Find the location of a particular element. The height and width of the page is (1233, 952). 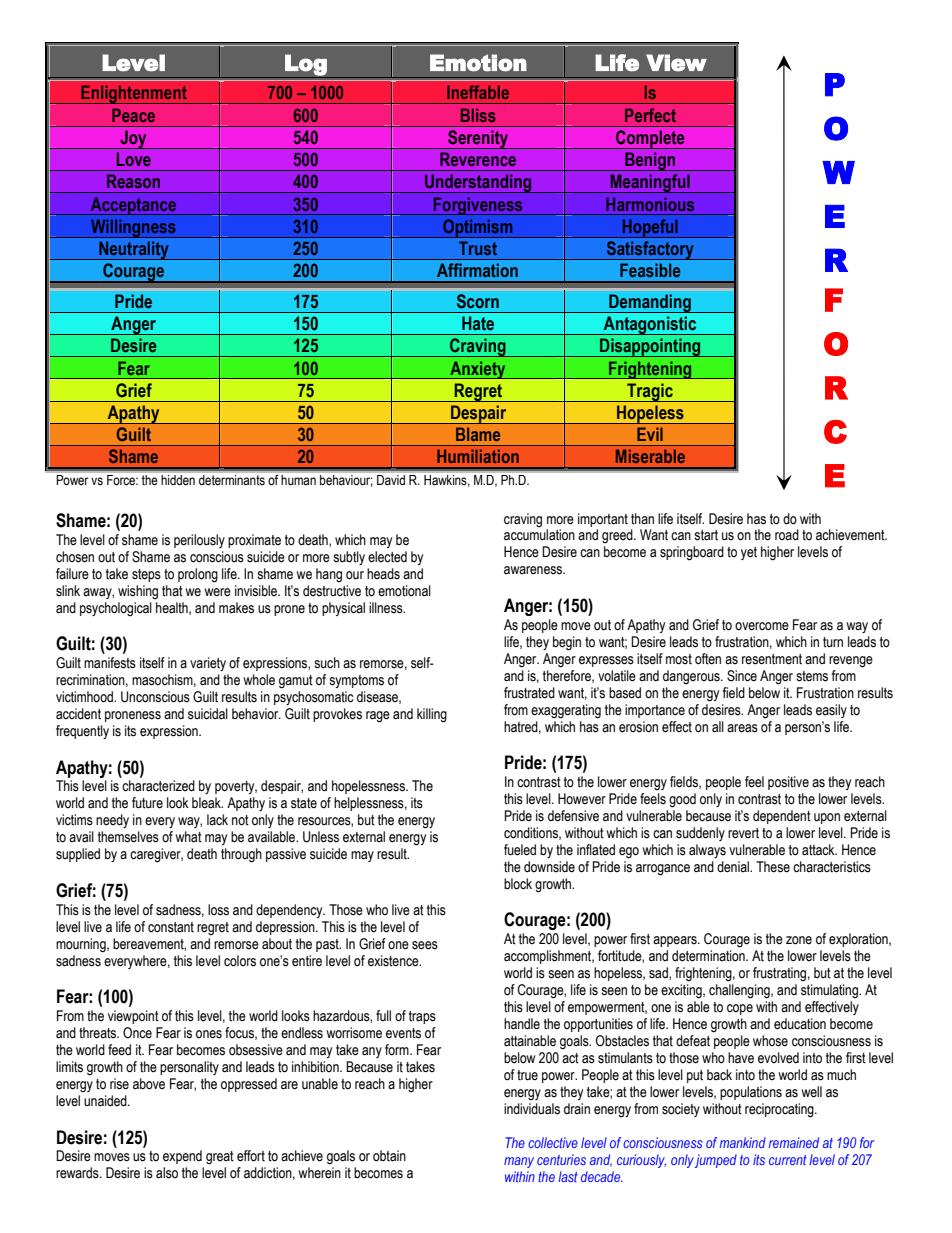

Bliss is located at coordinates (478, 115).
